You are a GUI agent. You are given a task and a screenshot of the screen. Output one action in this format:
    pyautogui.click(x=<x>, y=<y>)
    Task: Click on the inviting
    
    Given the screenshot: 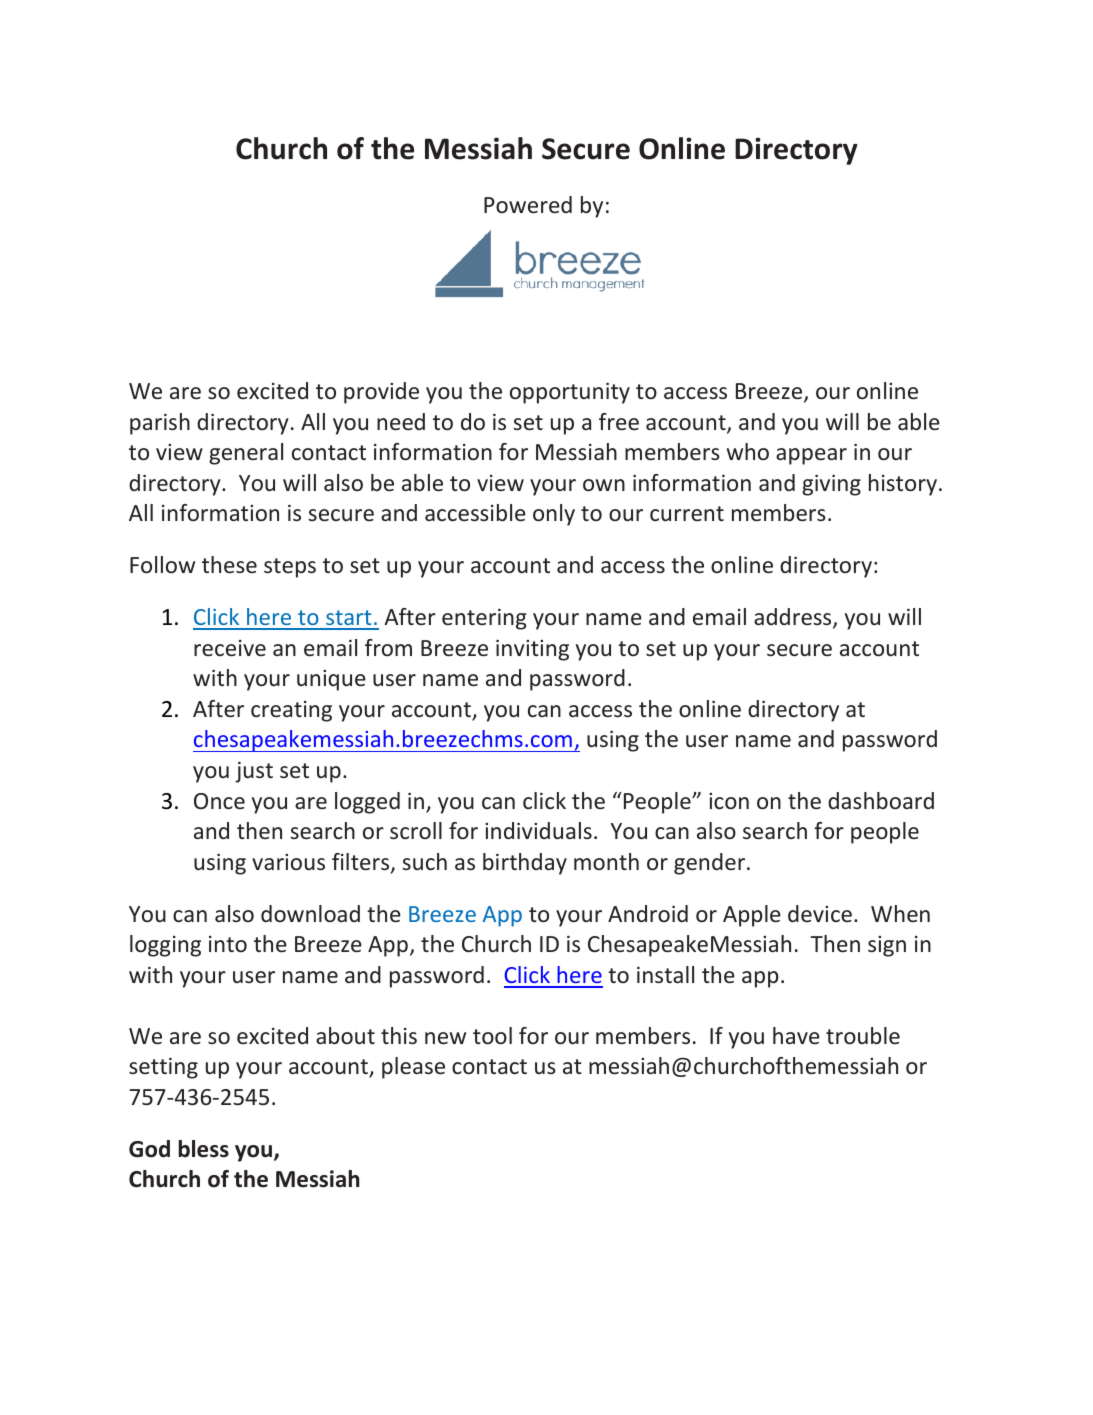 What is the action you would take?
    pyautogui.click(x=532, y=650)
